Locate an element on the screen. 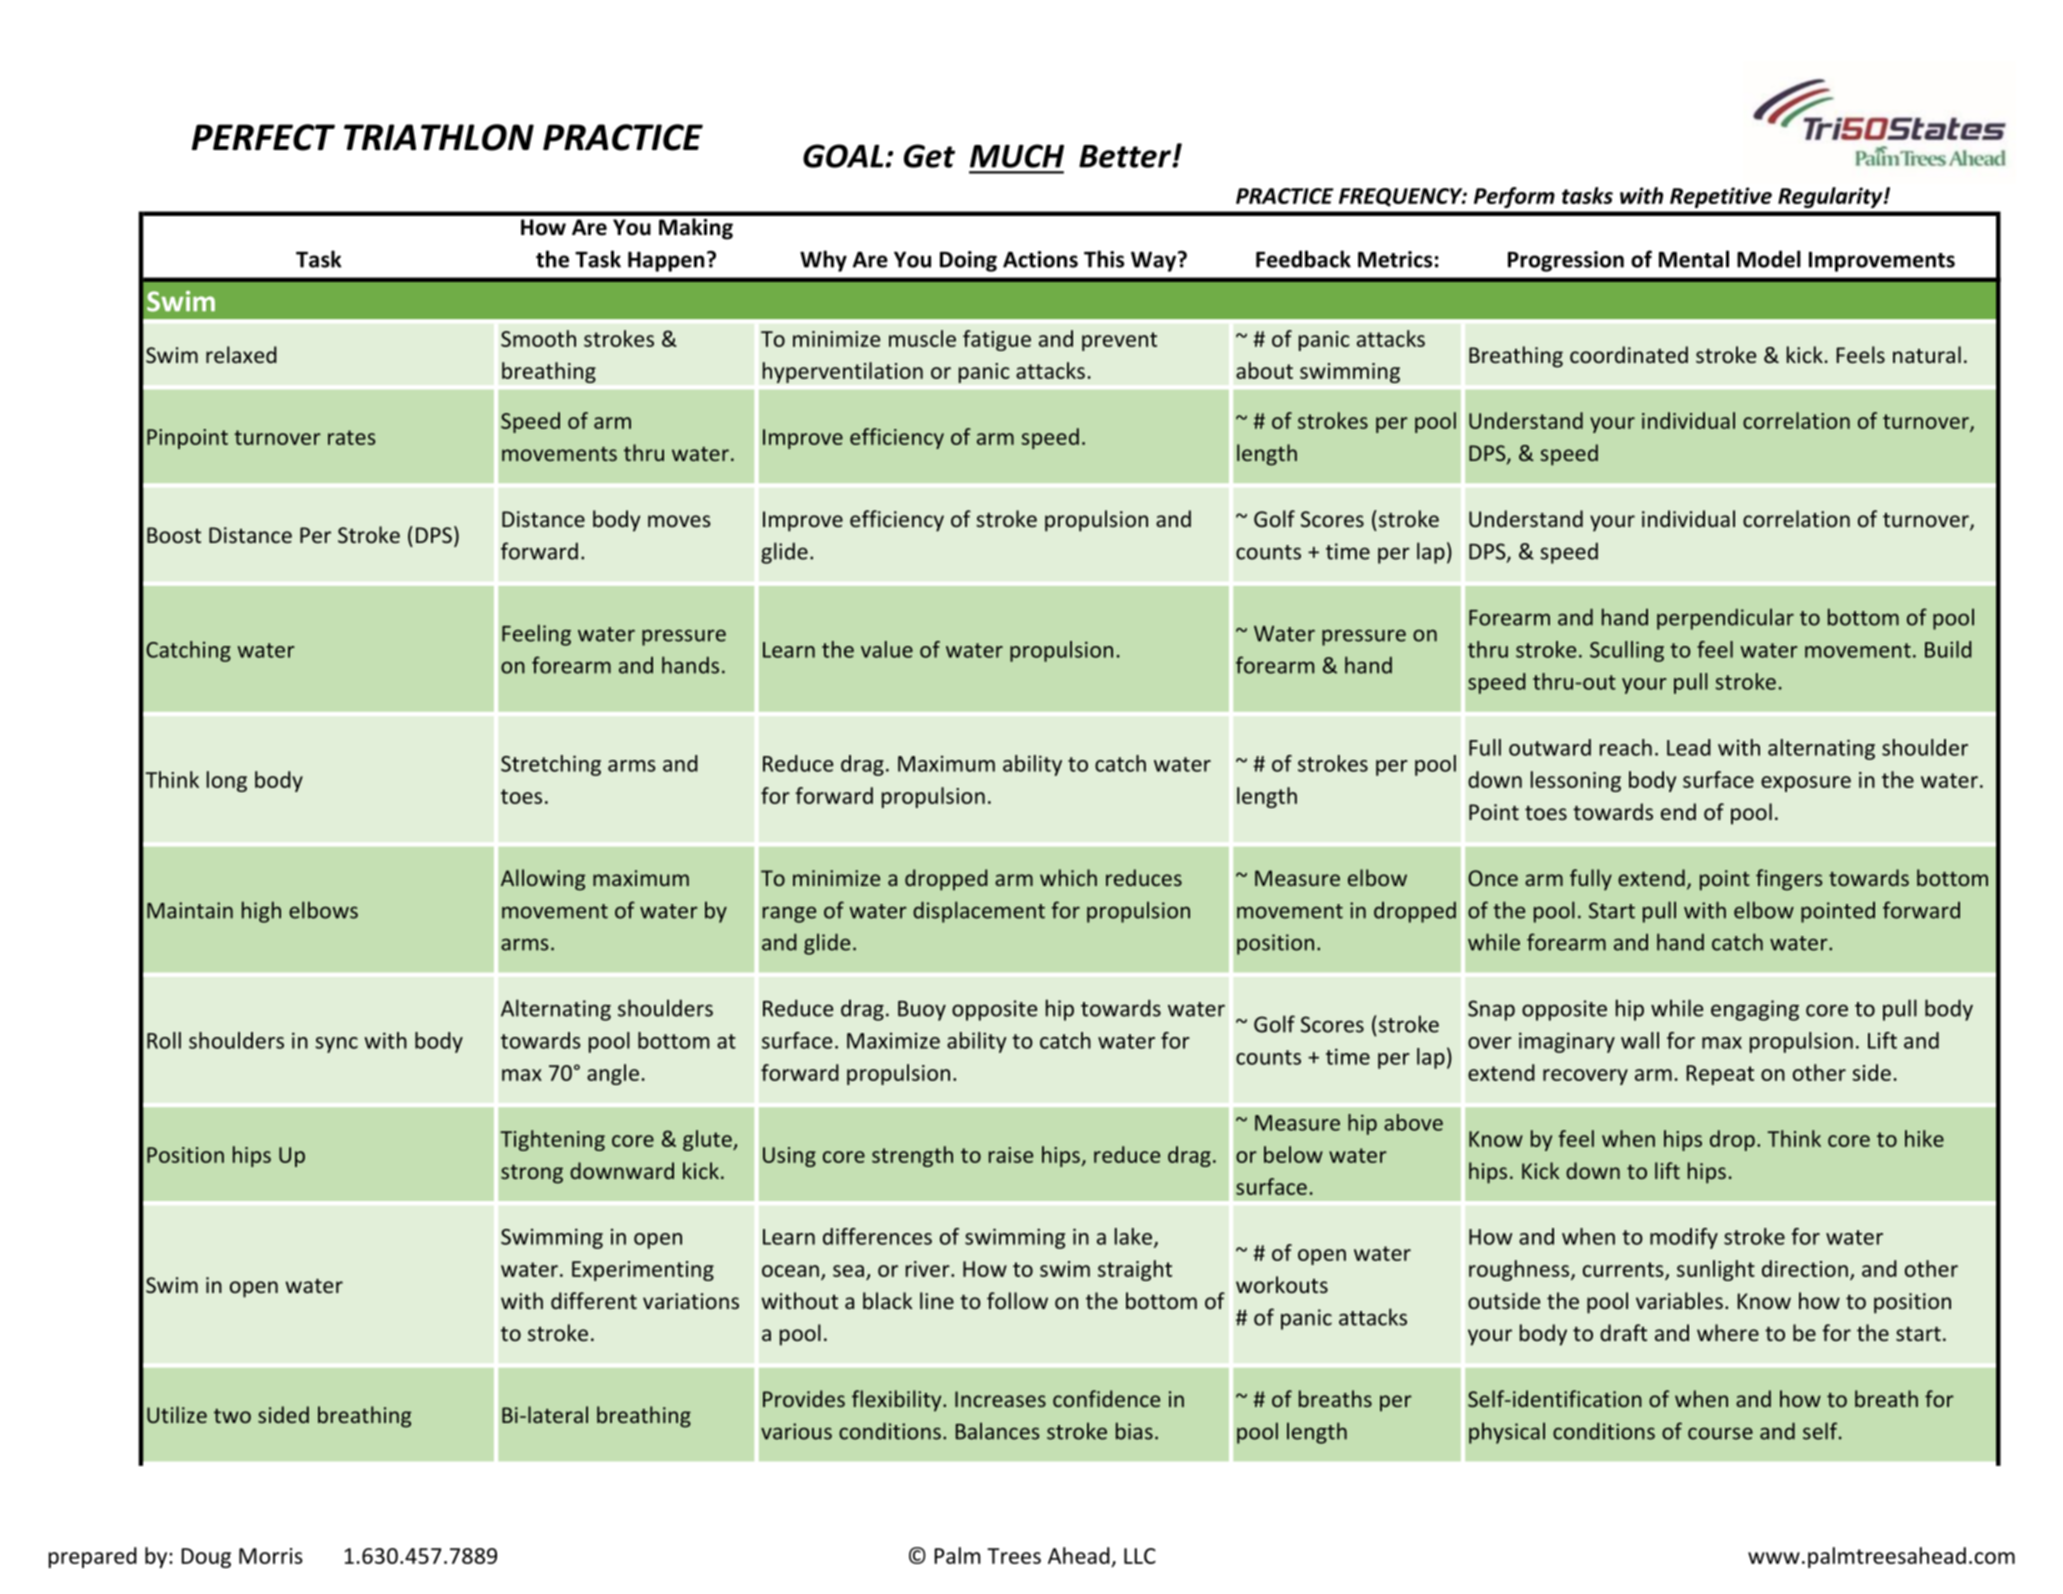 The image size is (2063, 1594). LLC is located at coordinates (1140, 1556).
